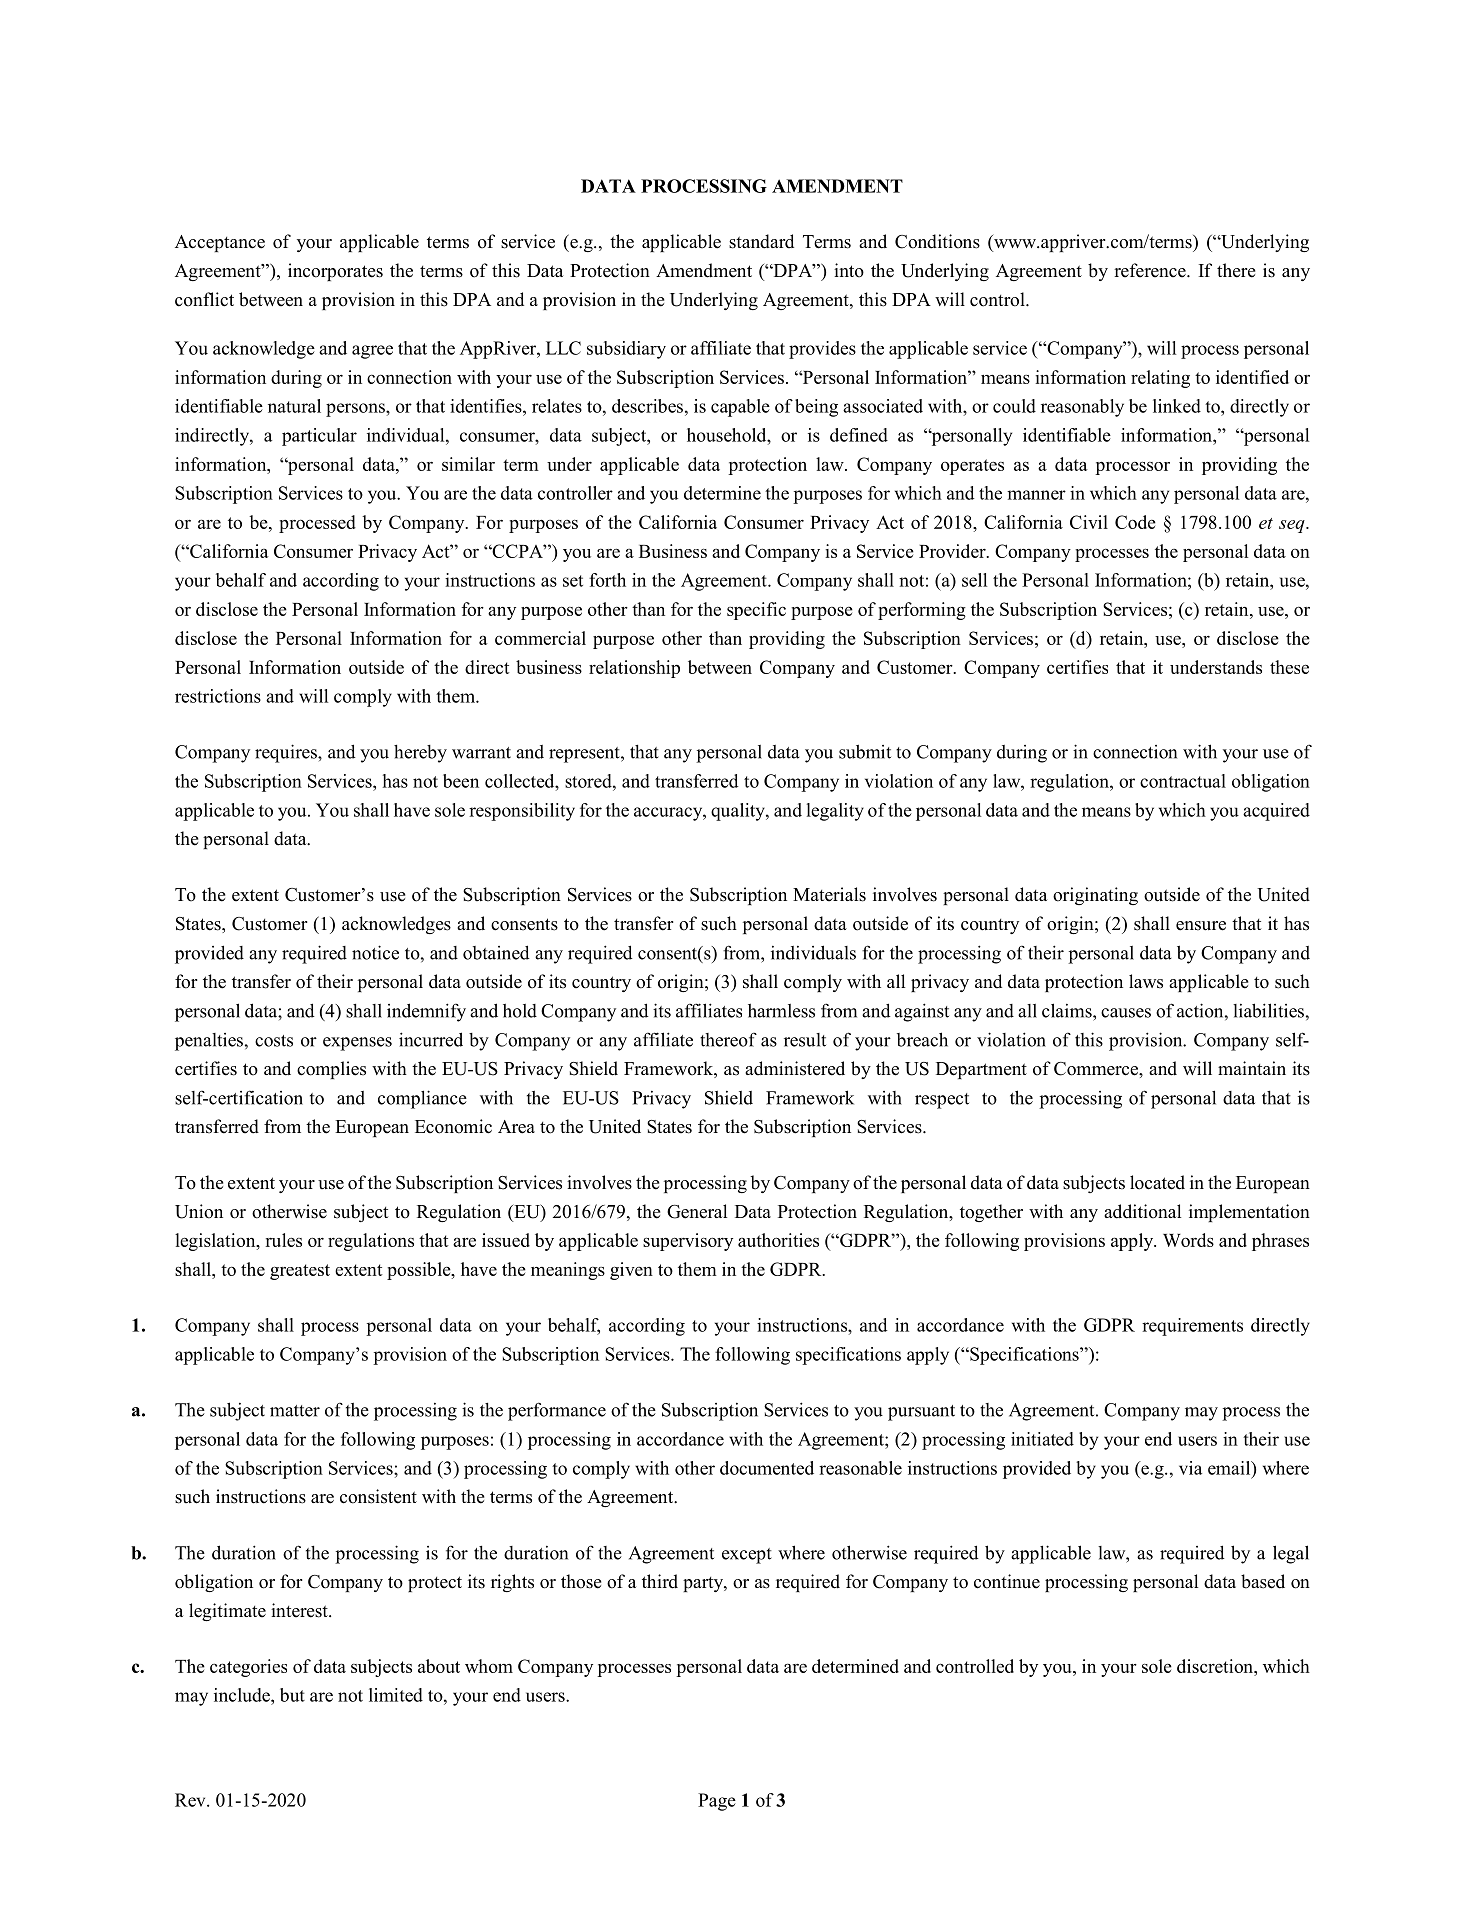 The height and width of the screenshot is (1921, 1484). What do you see at coordinates (761, 241) in the screenshot?
I see `standard` at bounding box center [761, 241].
